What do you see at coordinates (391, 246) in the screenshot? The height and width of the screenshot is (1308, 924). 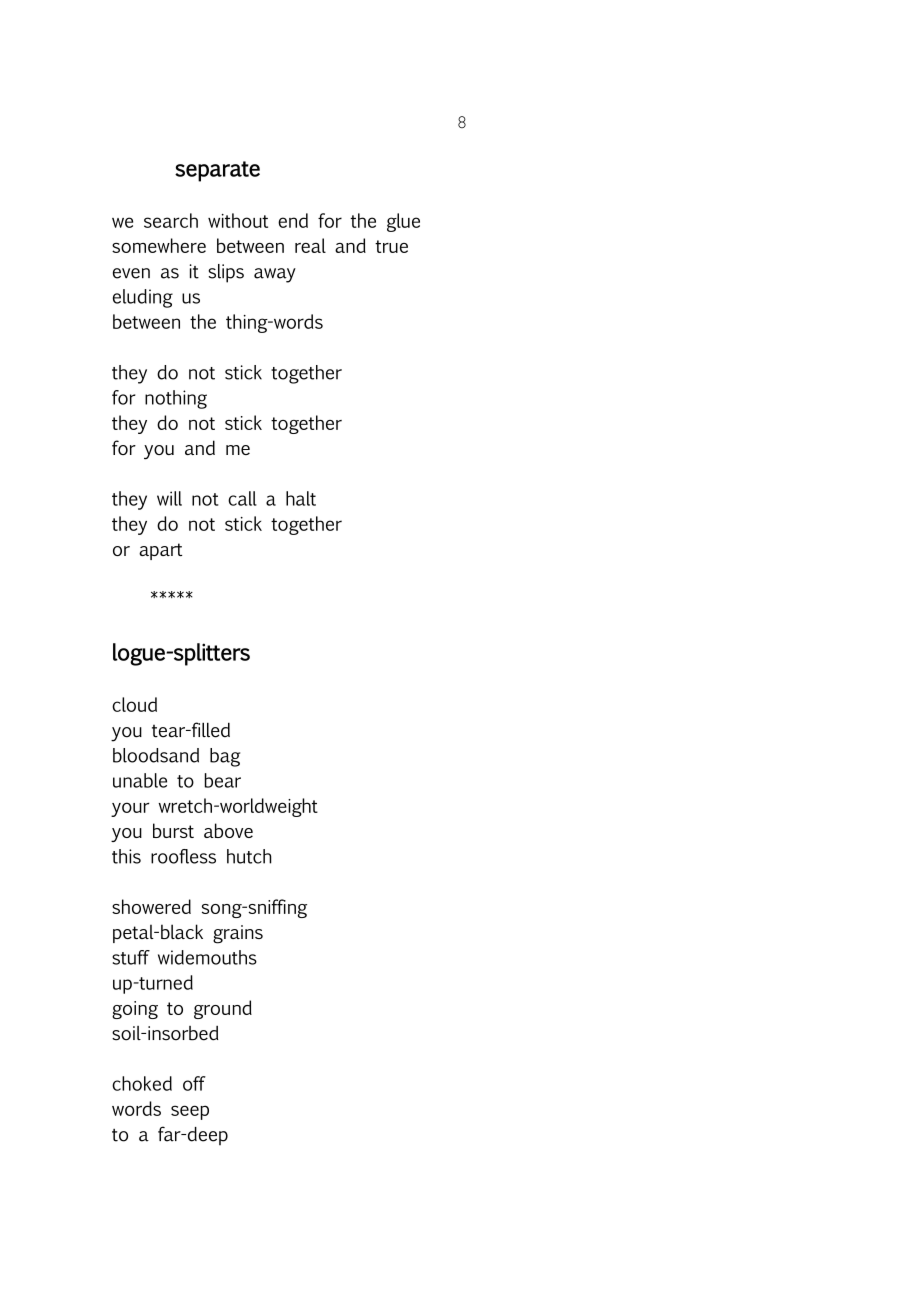 I see `true` at bounding box center [391, 246].
